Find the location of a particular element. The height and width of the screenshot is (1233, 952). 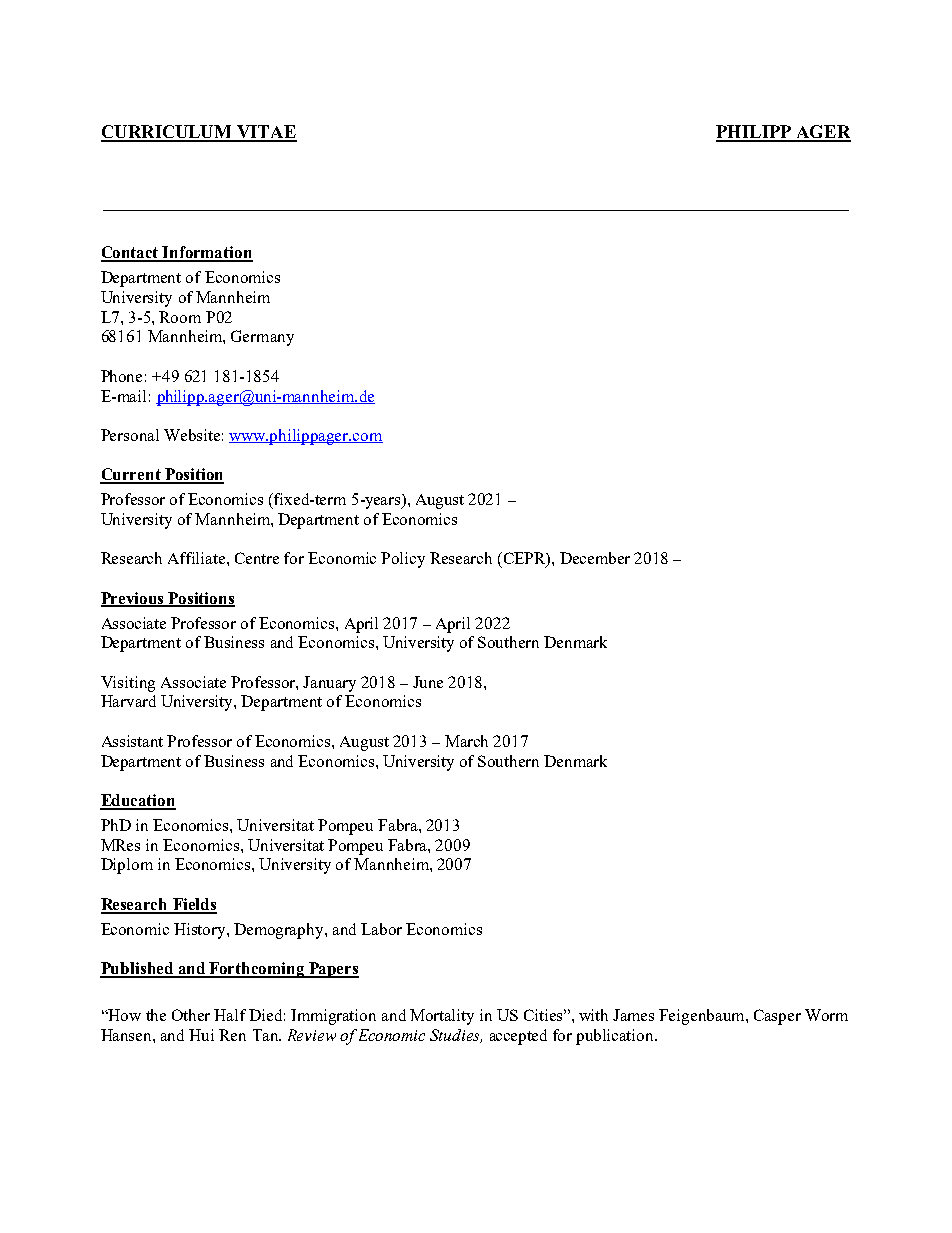

Policy is located at coordinates (403, 560).
